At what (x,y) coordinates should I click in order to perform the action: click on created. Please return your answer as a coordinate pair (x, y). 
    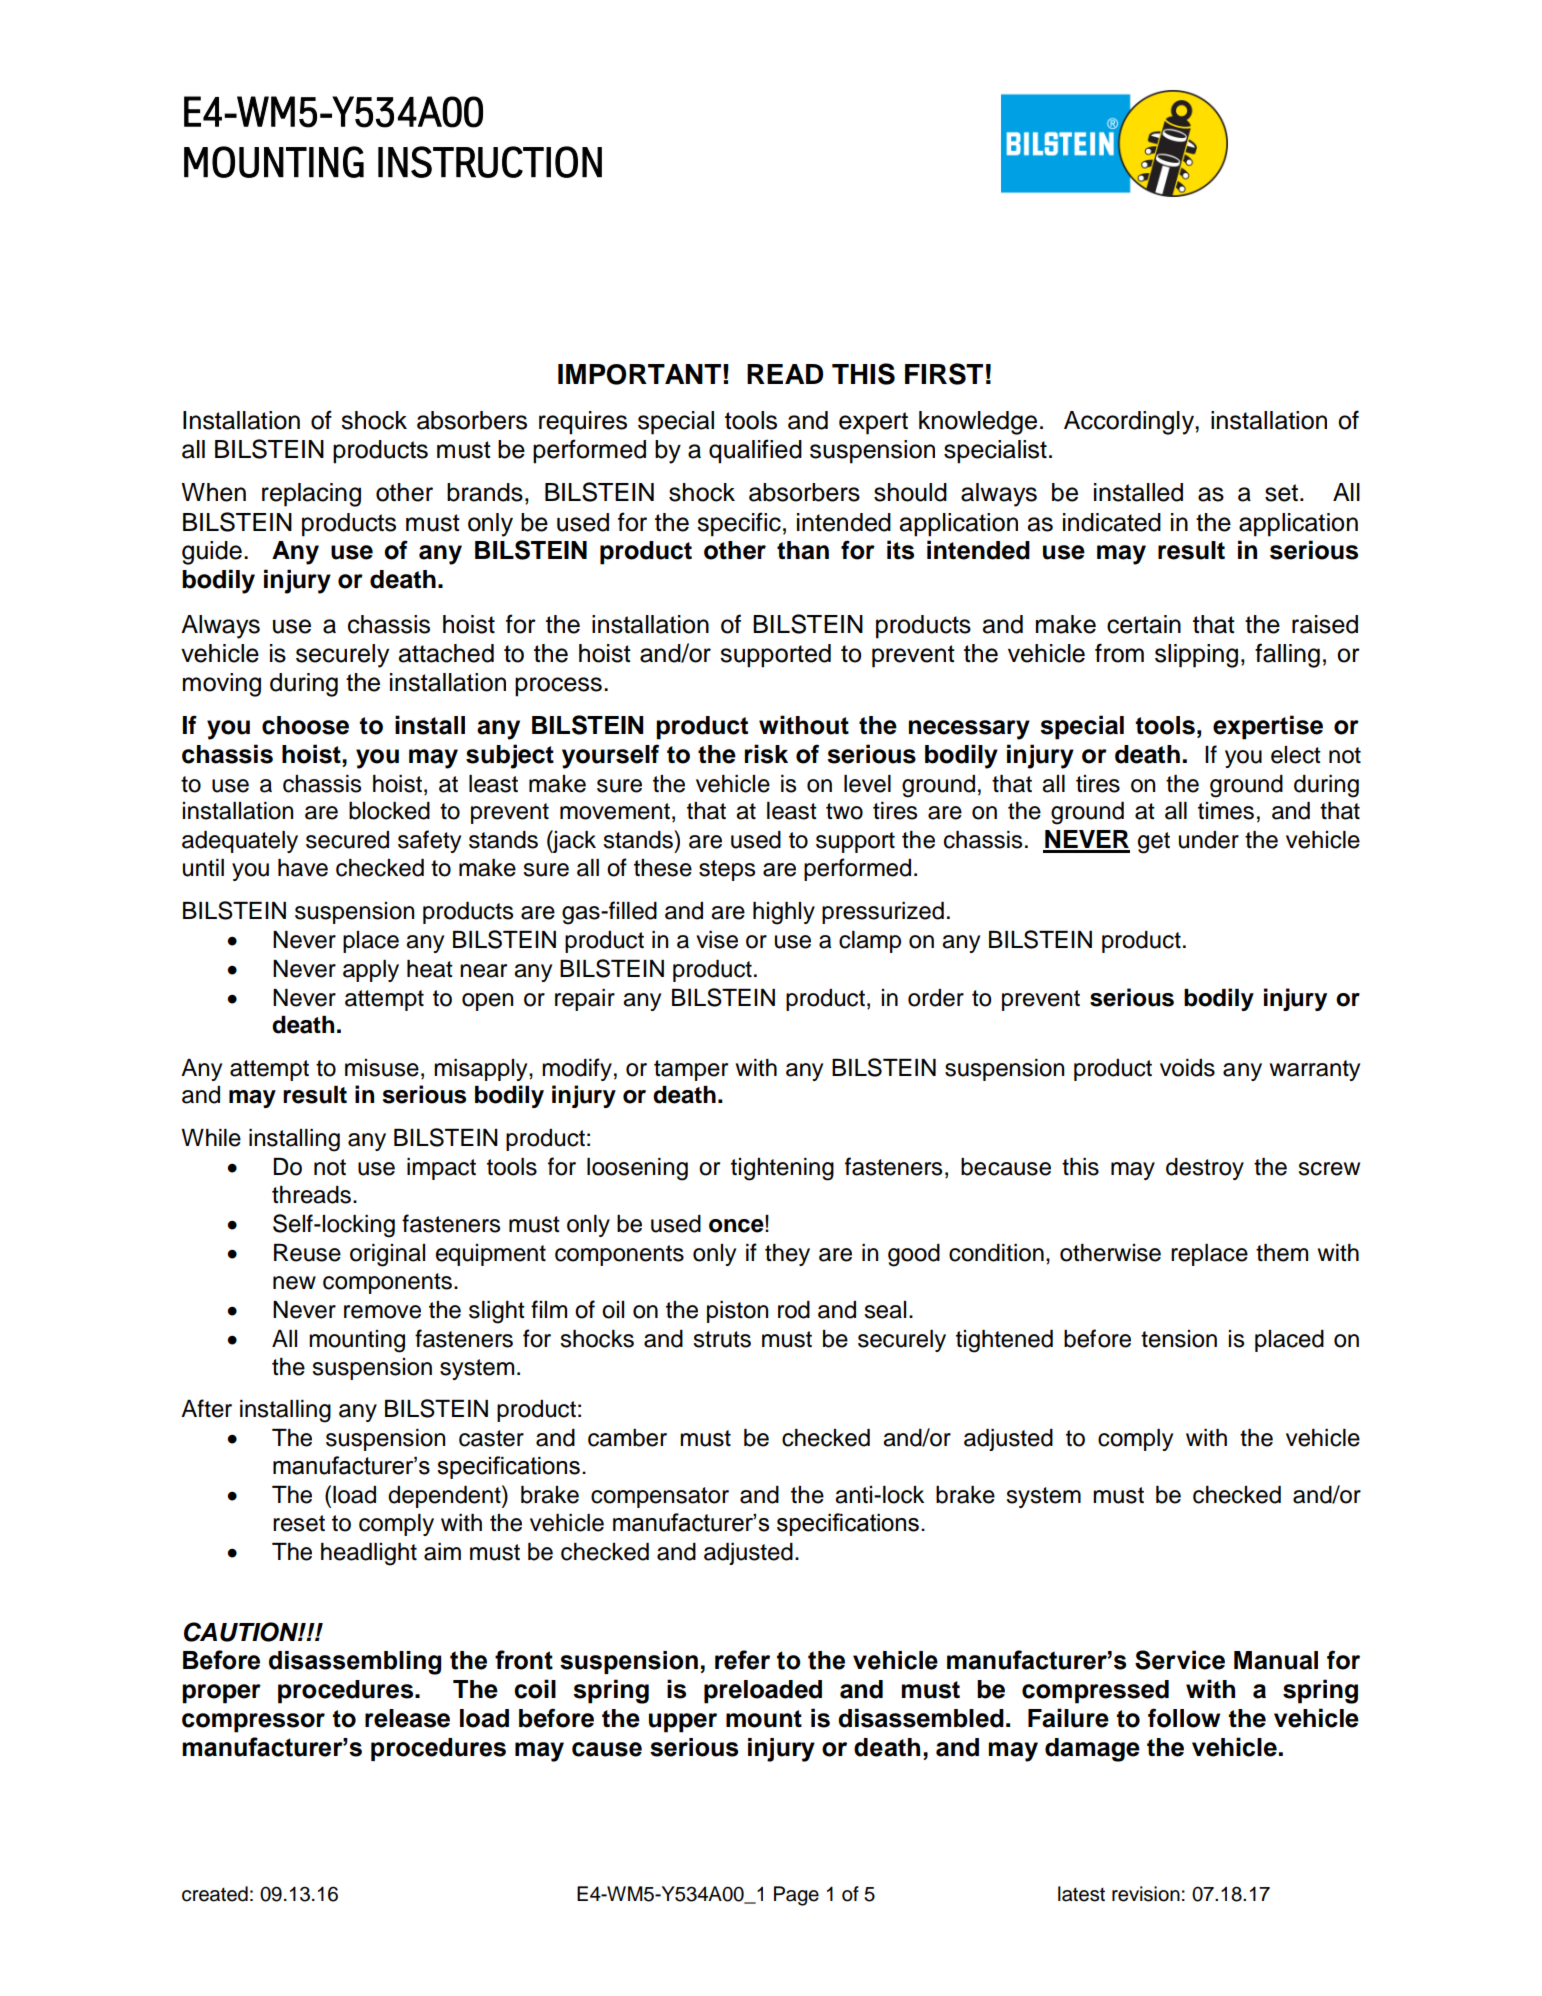
    Looking at the image, I should click on (215, 1894).
